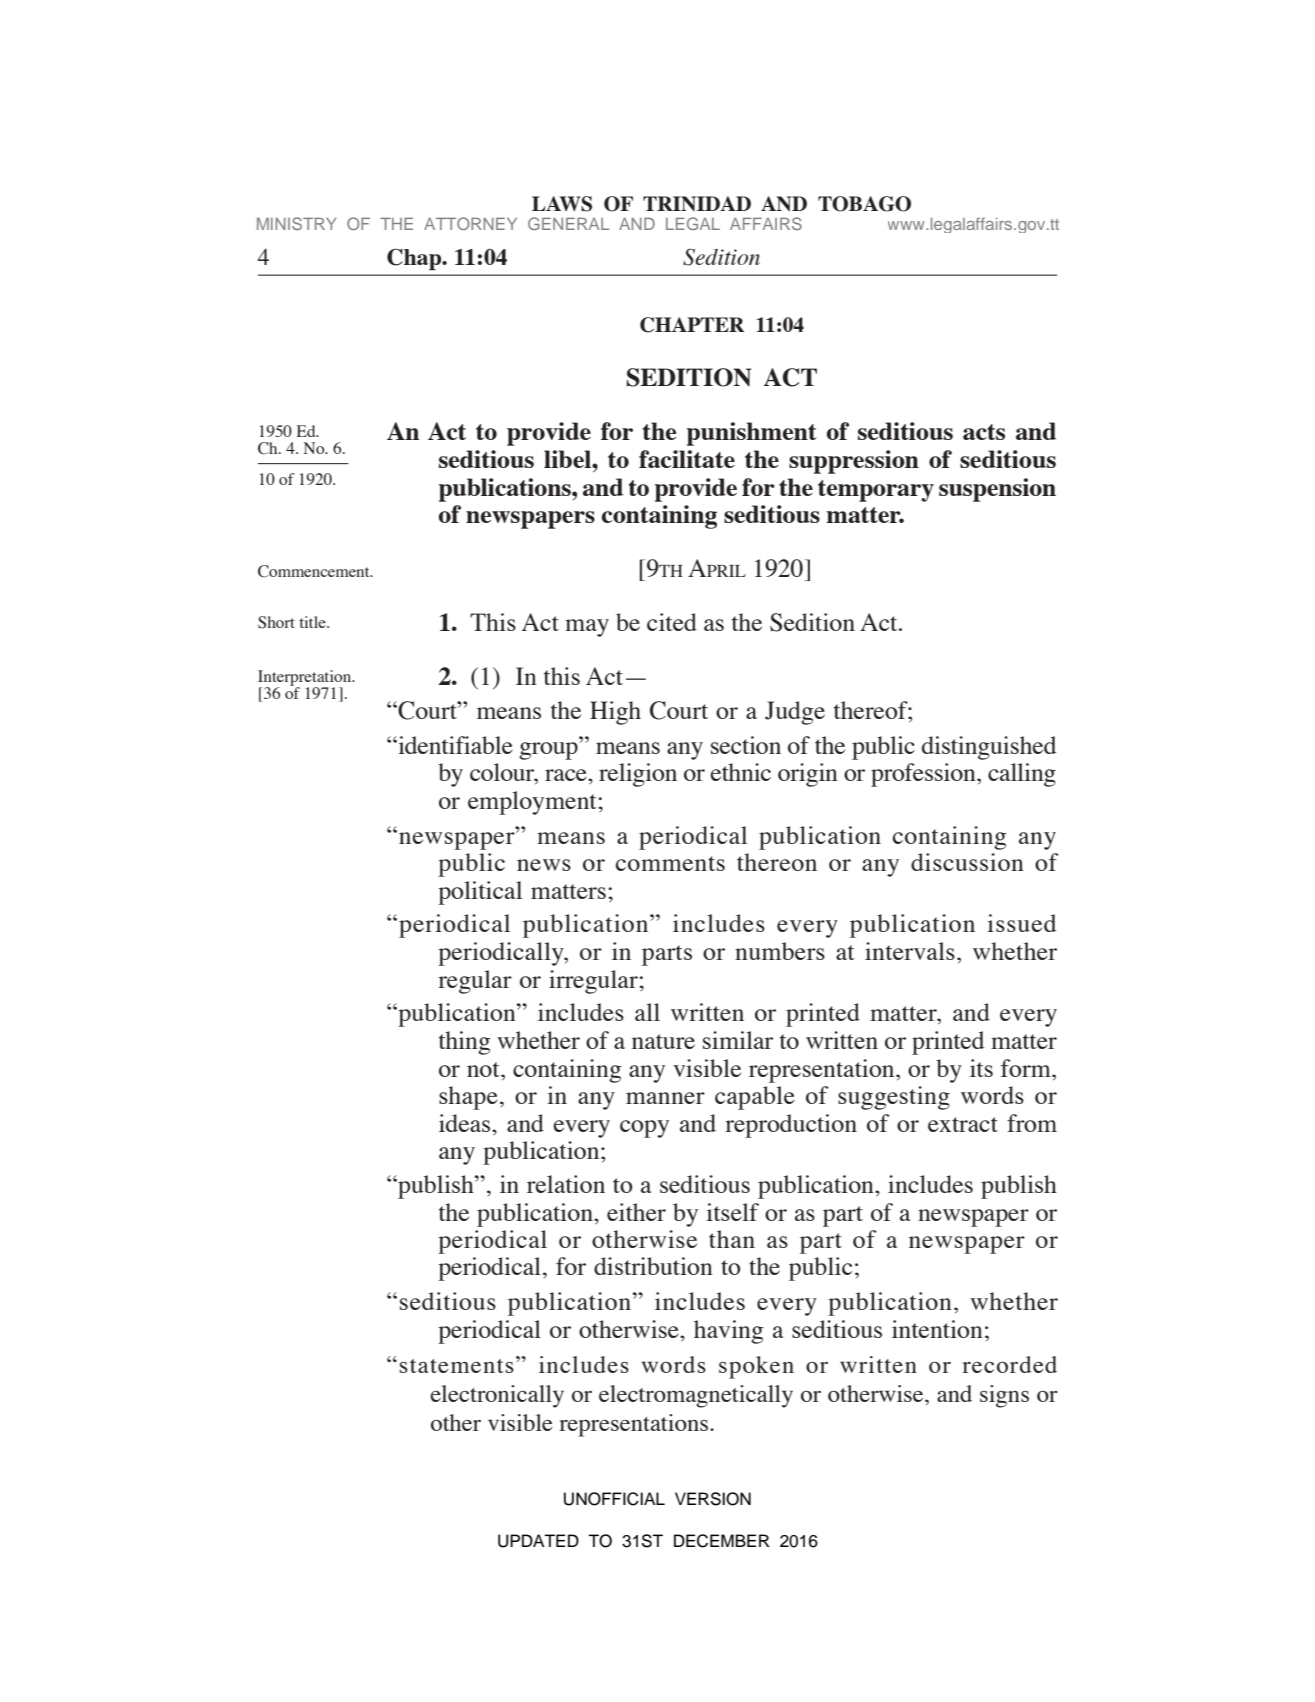  Describe the element at coordinates (497, 1396) in the document. I see `electronically` at that location.
